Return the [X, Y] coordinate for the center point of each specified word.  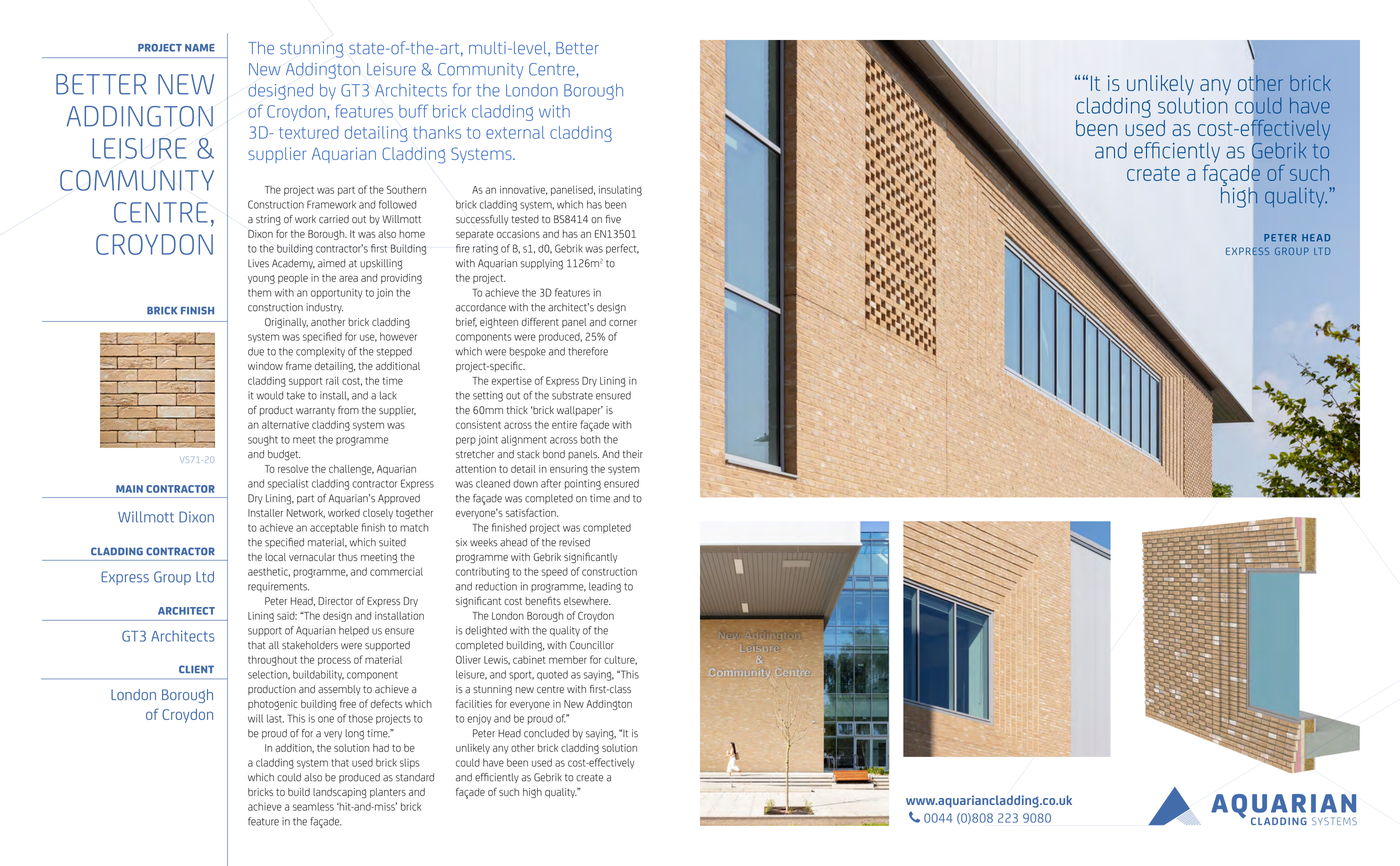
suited [392, 542]
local [275, 557]
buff [413, 111]
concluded [546, 733]
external [515, 132]
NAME [200, 48]
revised [574, 542]
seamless [313, 807]
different [540, 321]
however [398, 336]
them [259, 292]
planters [388, 793]
